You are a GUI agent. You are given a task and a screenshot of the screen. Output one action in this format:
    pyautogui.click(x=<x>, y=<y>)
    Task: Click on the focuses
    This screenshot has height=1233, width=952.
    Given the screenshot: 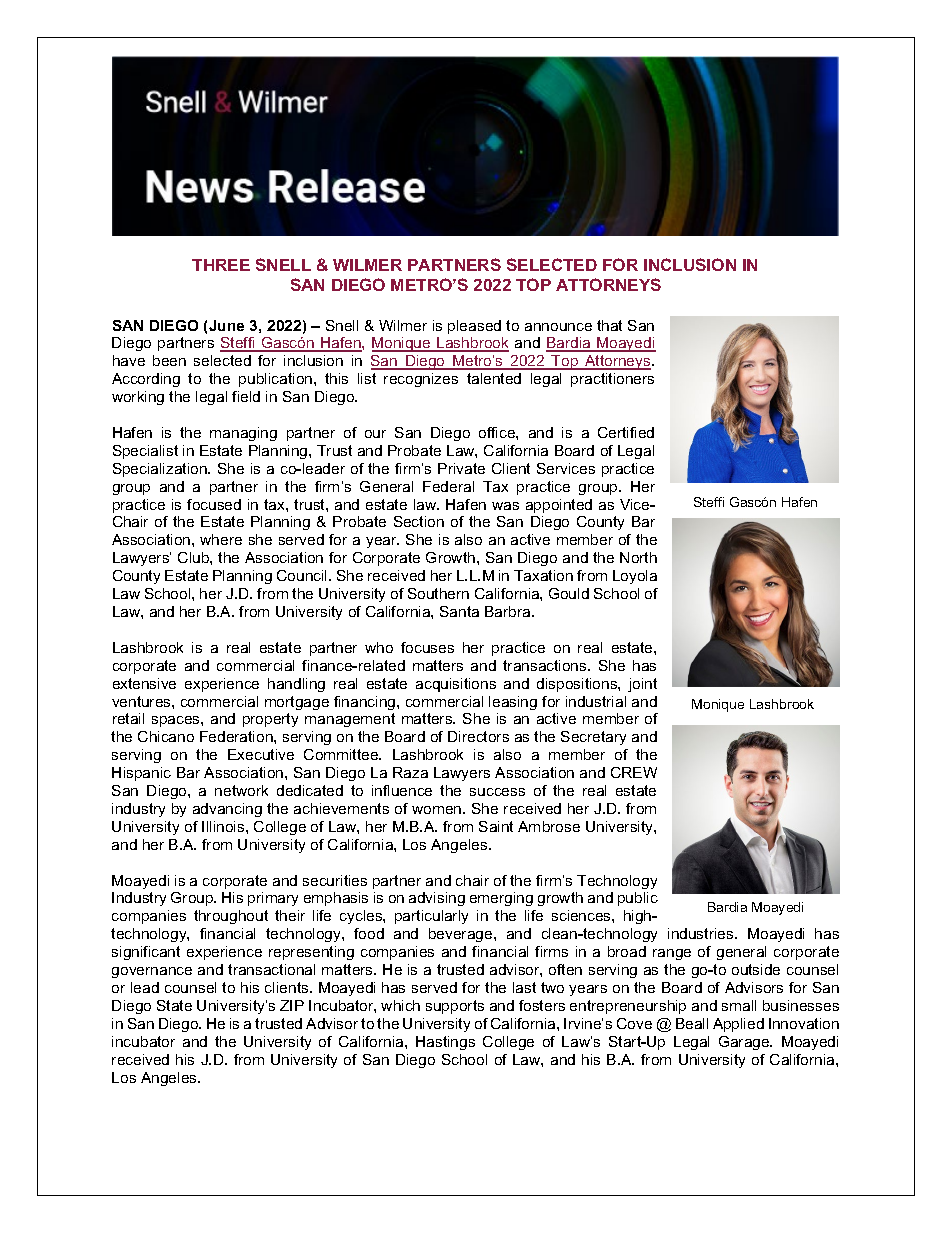 What is the action you would take?
    pyautogui.click(x=427, y=647)
